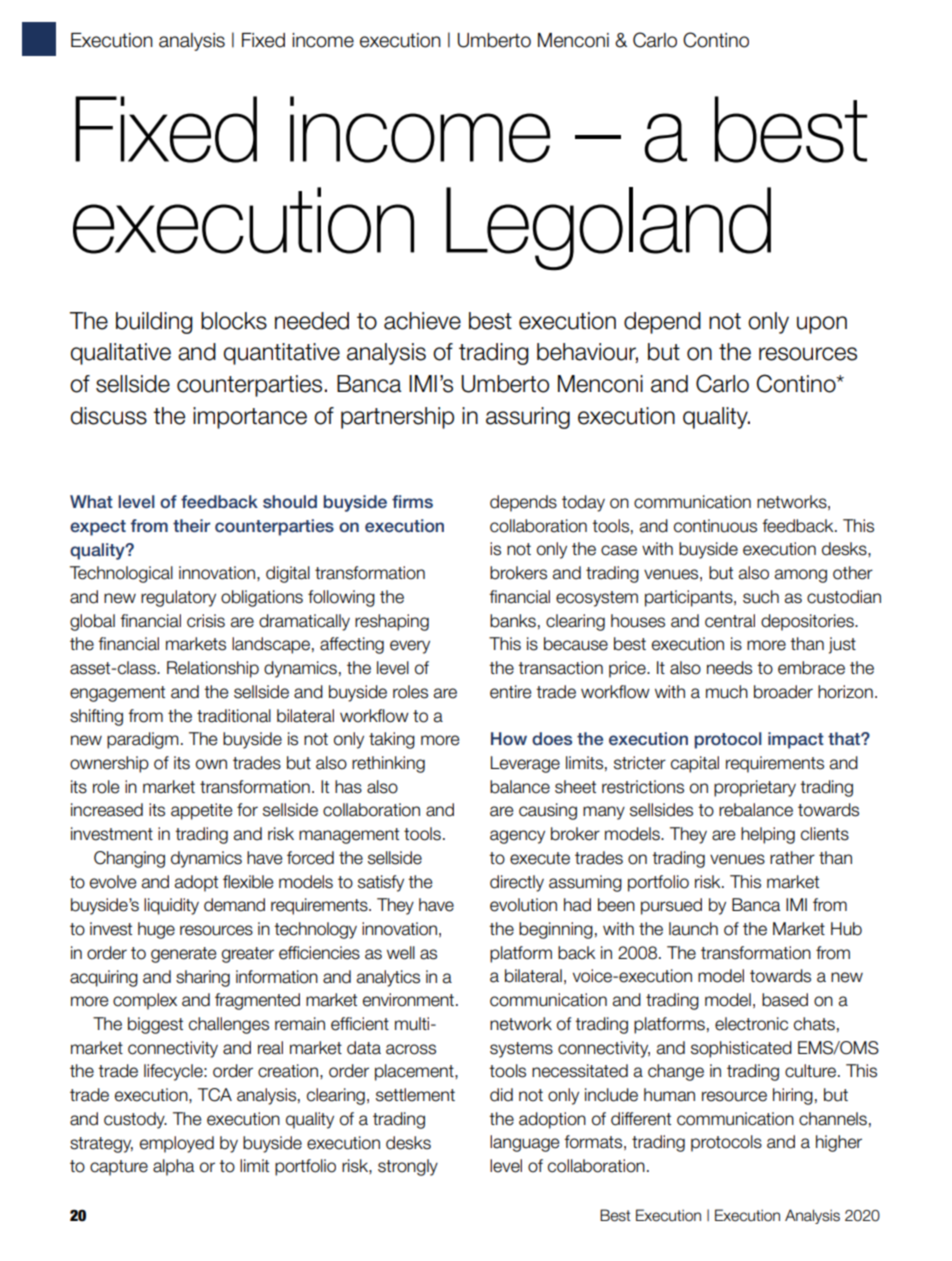  Describe the element at coordinates (822, 325) in the screenshot. I see `upon` at that location.
